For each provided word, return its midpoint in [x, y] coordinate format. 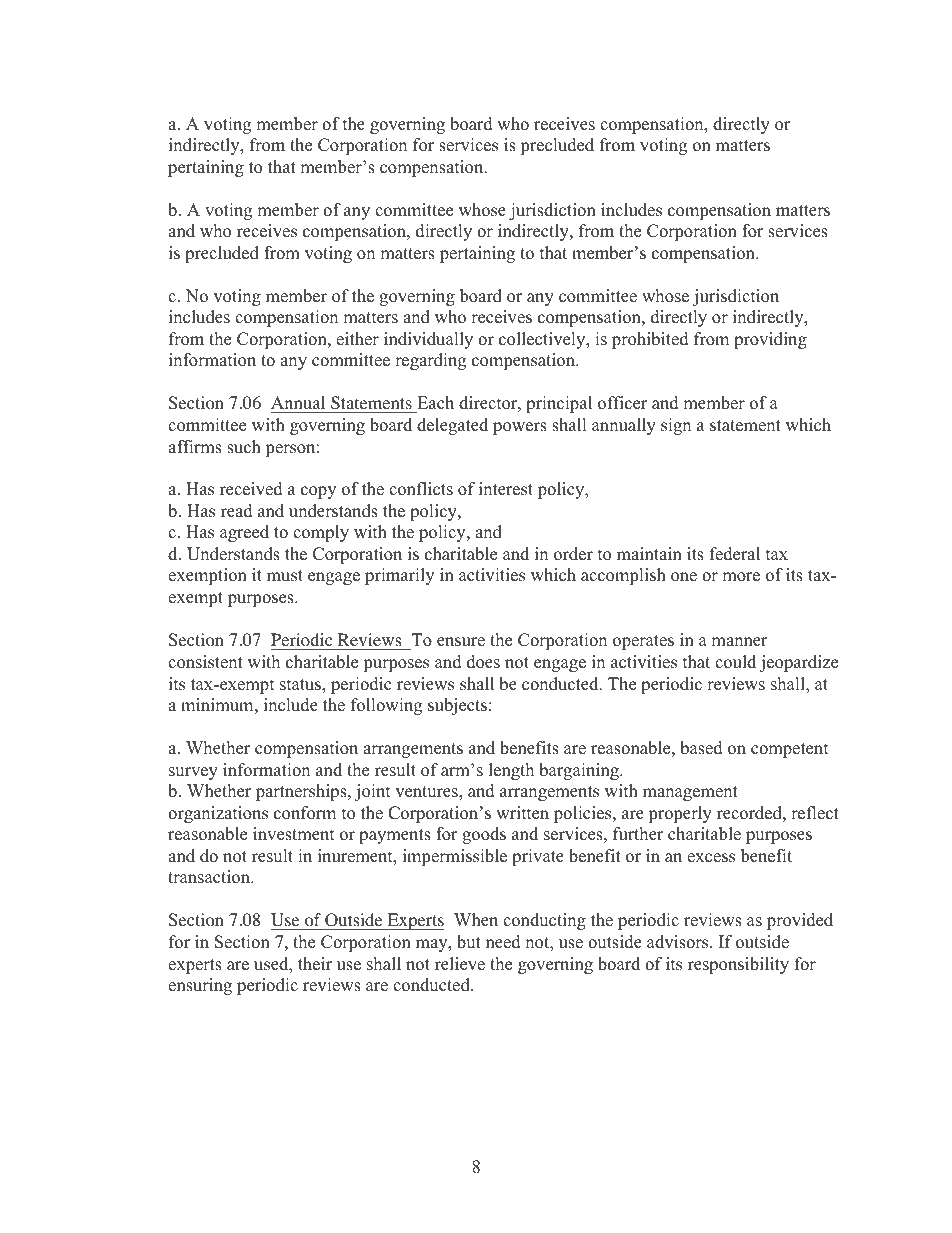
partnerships [302, 792]
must [285, 576]
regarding [430, 361]
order [573, 554]
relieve [460, 964]
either [357, 339]
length [511, 771]
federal [735, 554]
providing [770, 340]
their [315, 964]
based [701, 748]
